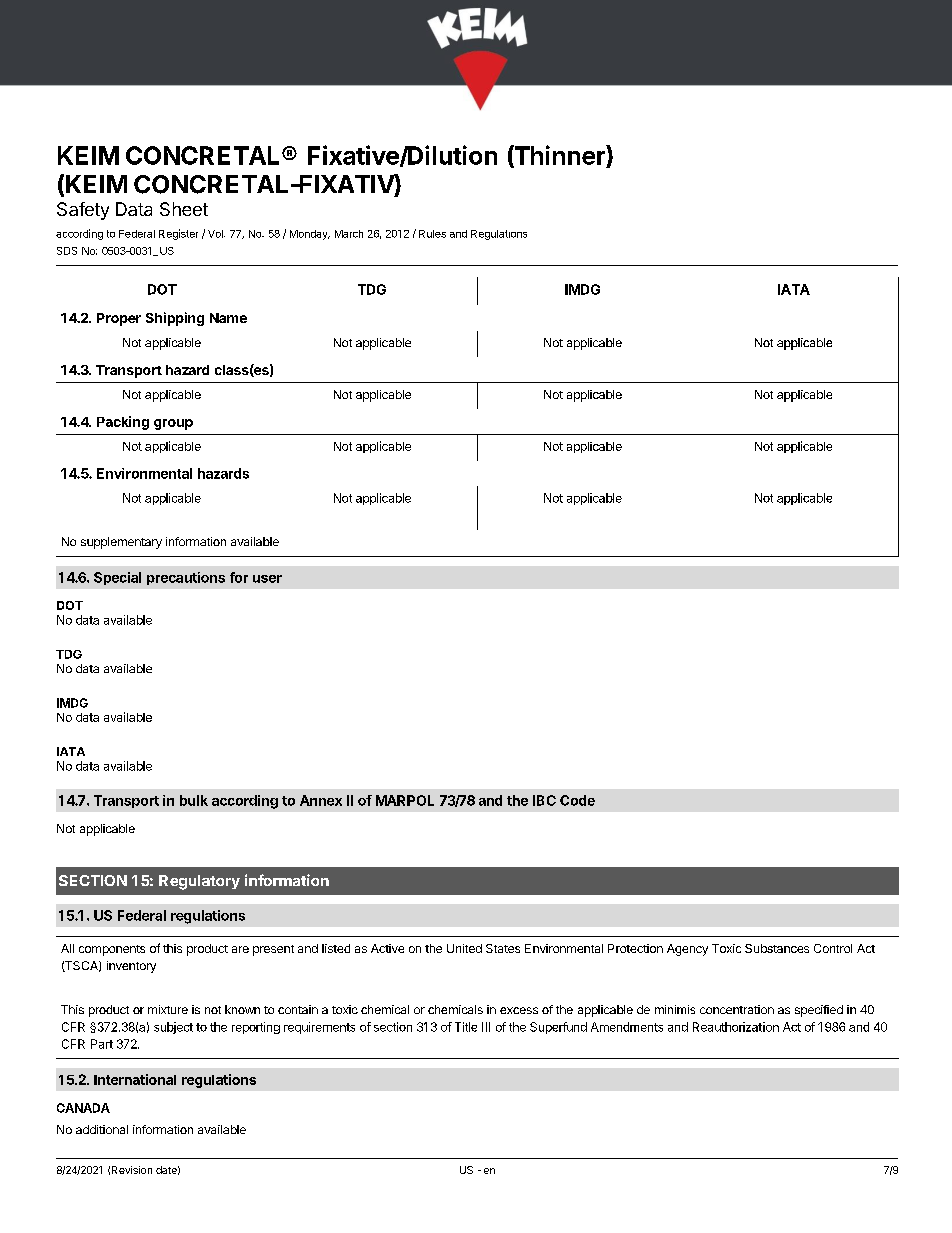 The width and height of the image is (952, 1233). I want to click on International, so click(135, 1079).
